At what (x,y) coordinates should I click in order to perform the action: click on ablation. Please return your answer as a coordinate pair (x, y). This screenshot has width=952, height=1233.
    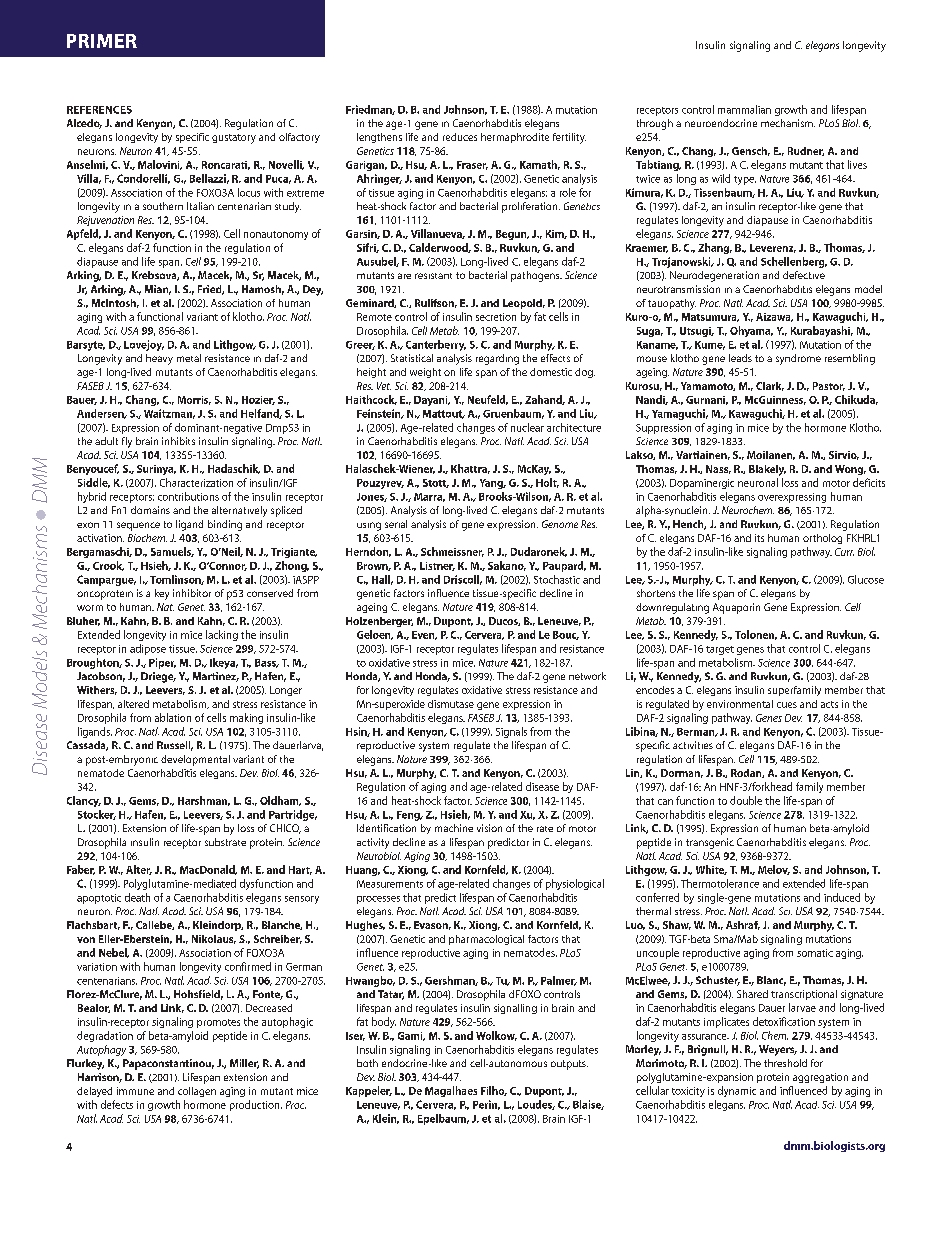
    Looking at the image, I should click on (173, 717).
